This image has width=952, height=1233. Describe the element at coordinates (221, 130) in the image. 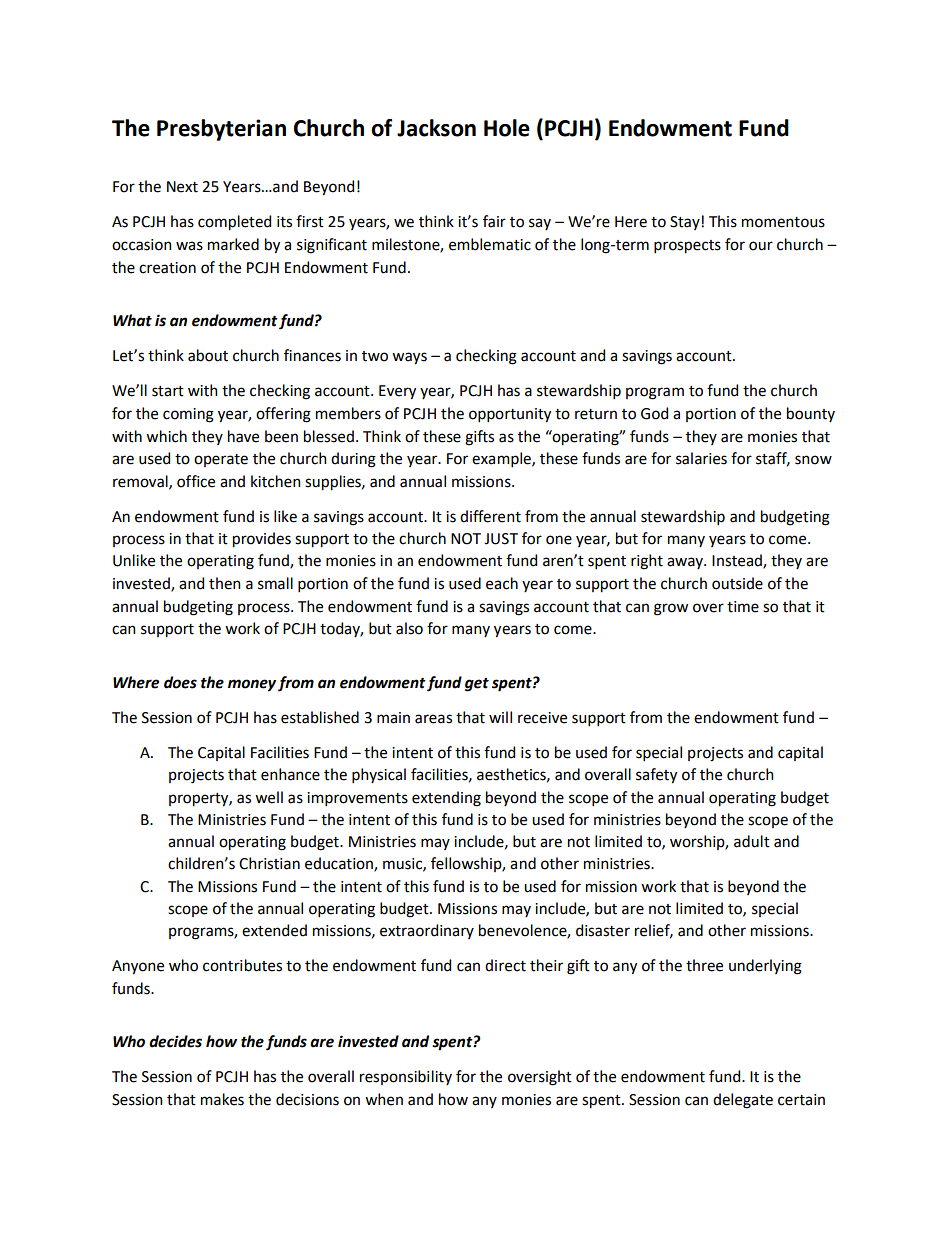

I see `Presbyterian` at that location.
